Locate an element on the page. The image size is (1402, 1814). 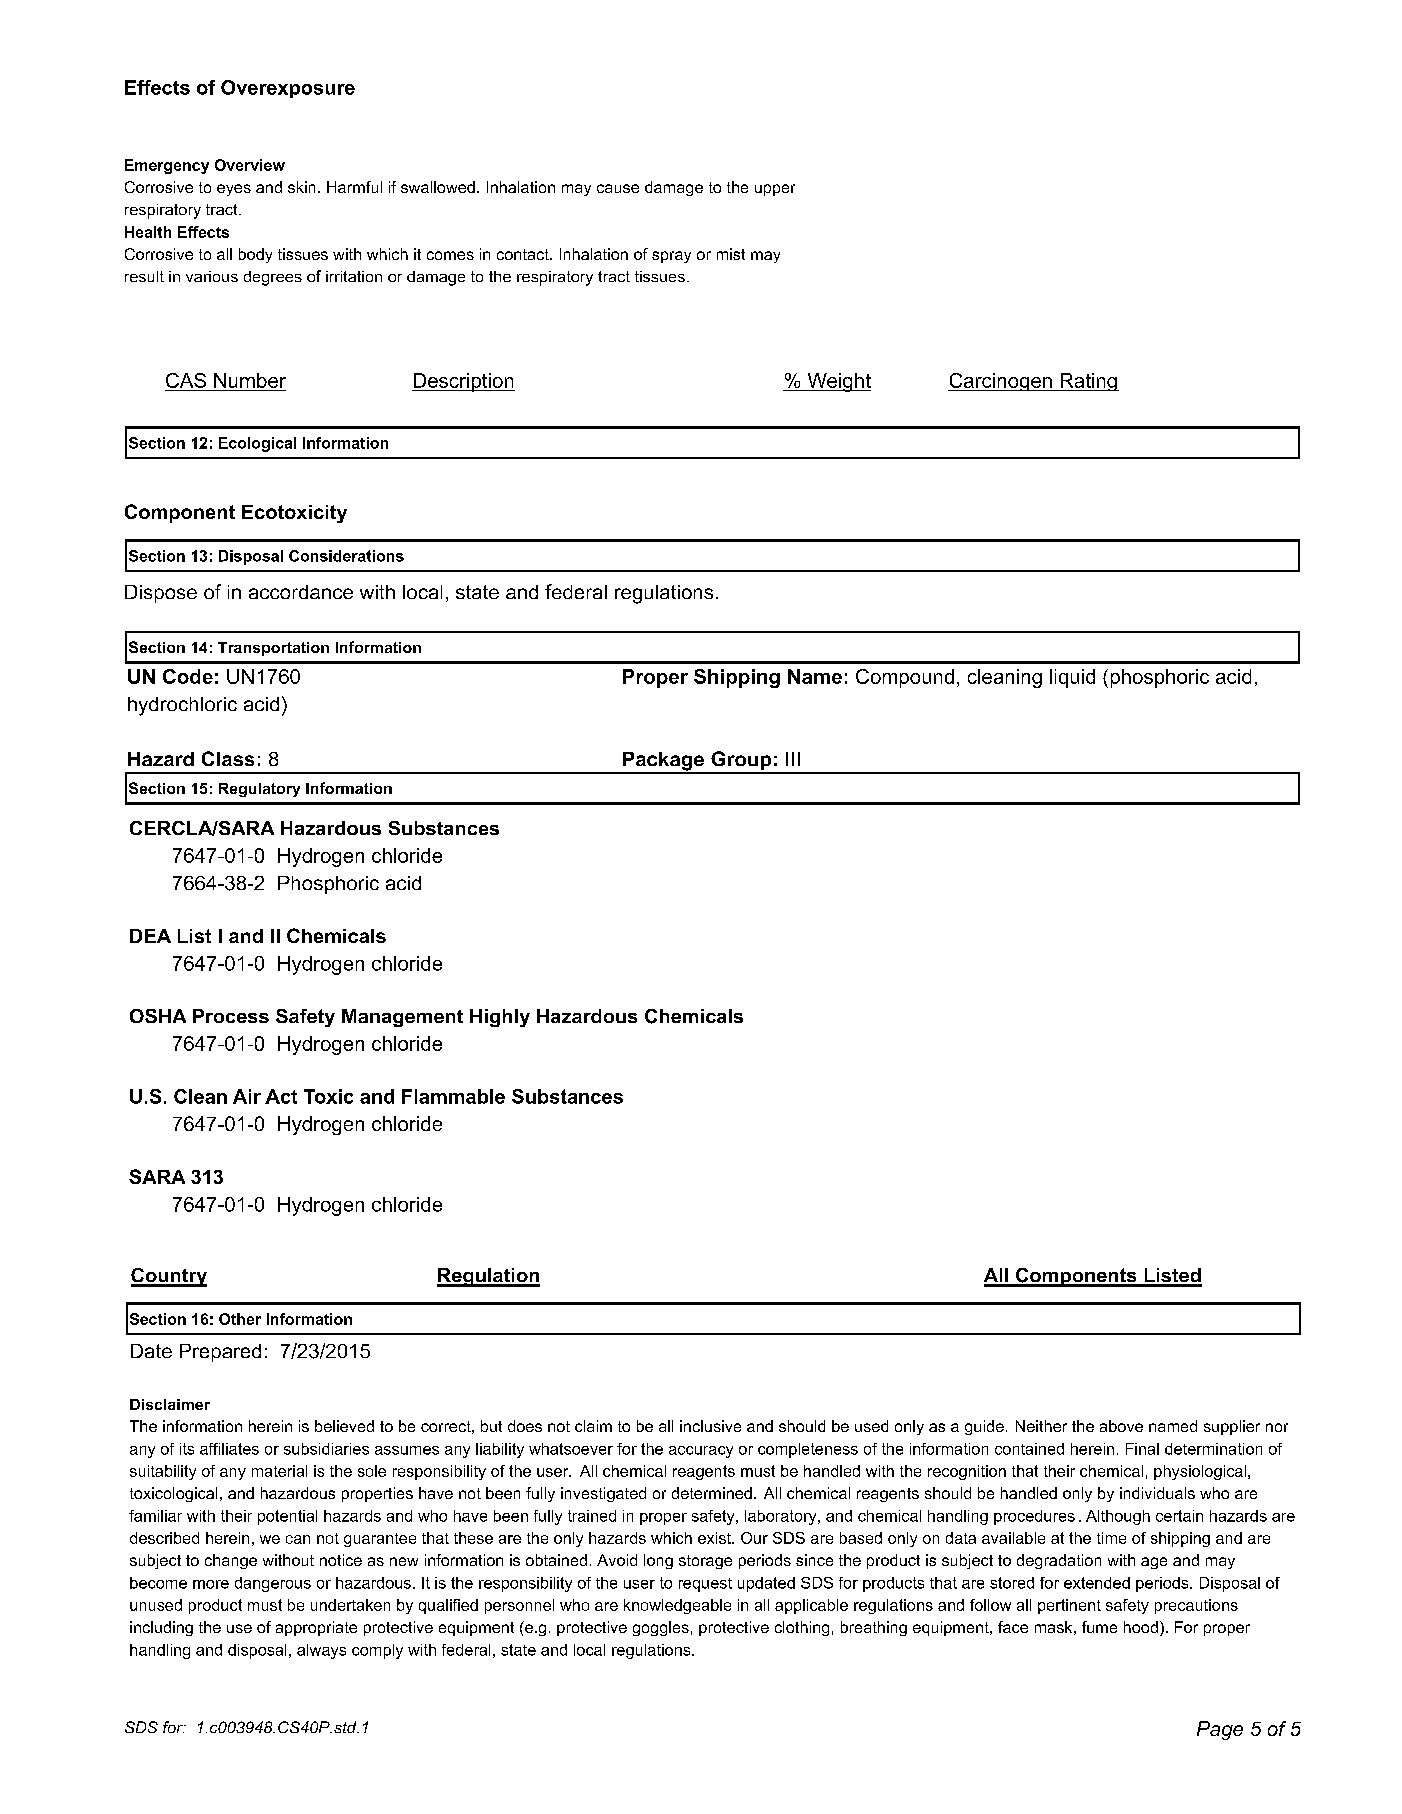
always is located at coordinates (321, 1651).
